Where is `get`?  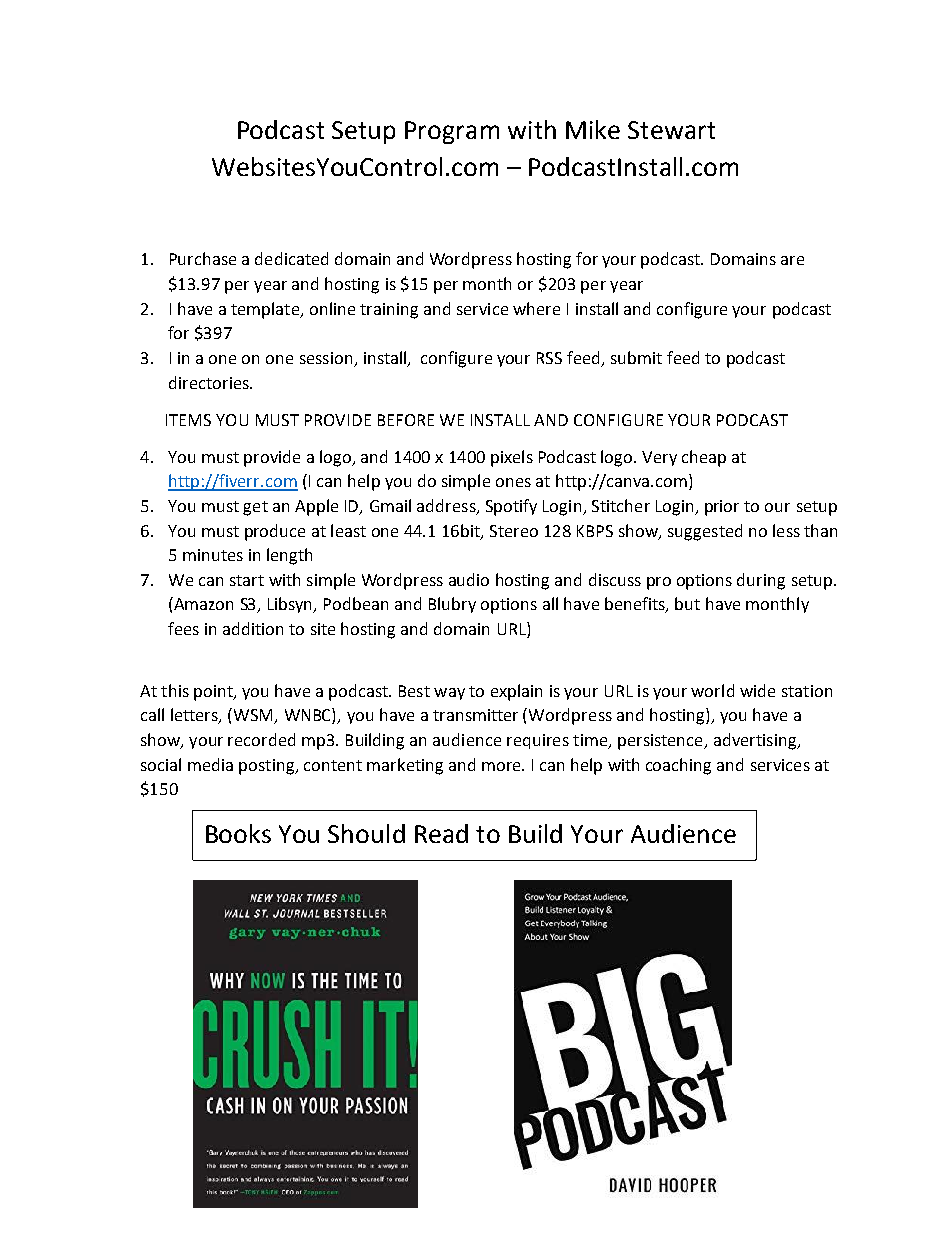
get is located at coordinates (255, 508).
